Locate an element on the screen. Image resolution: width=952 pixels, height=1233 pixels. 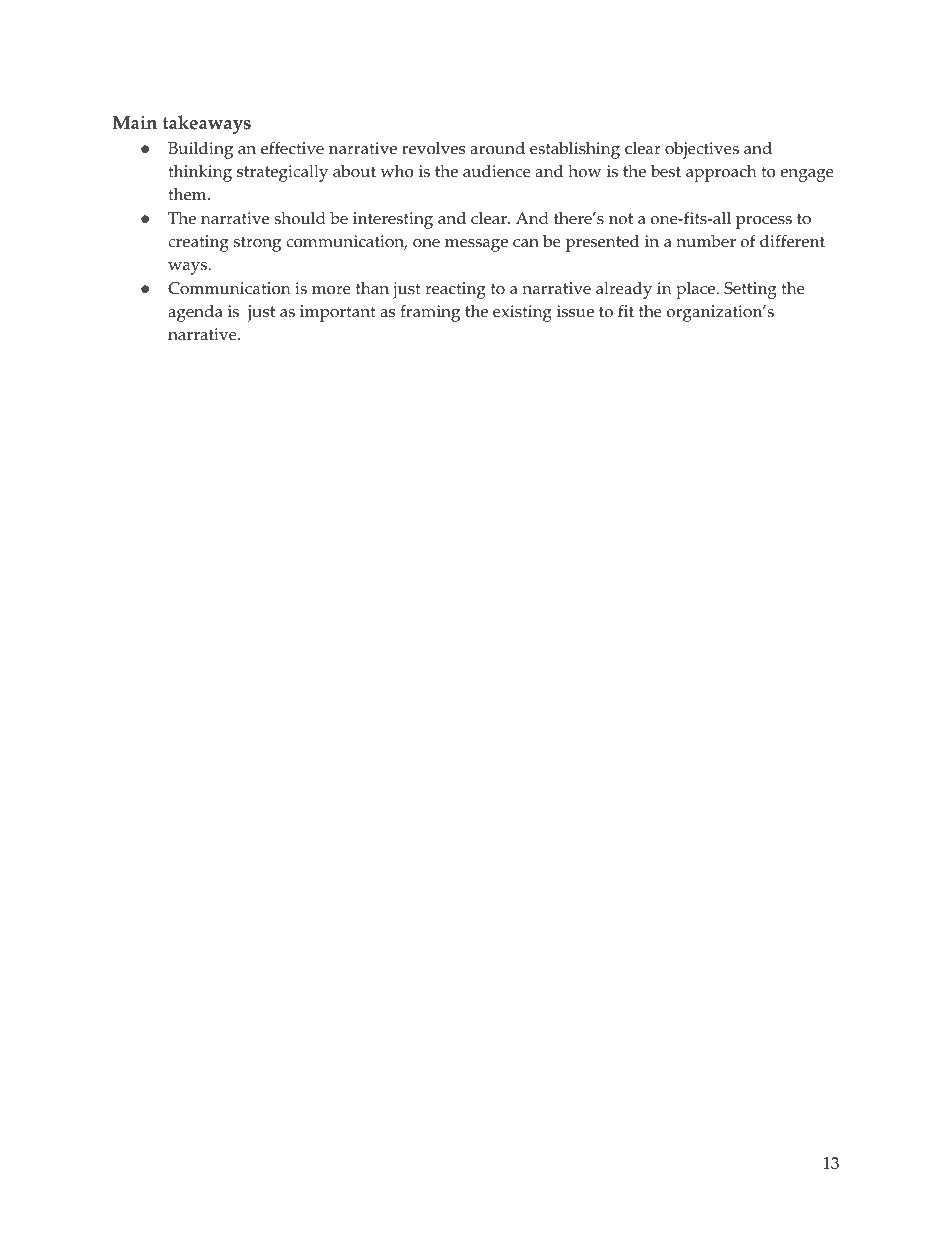
Setting is located at coordinates (750, 290).
